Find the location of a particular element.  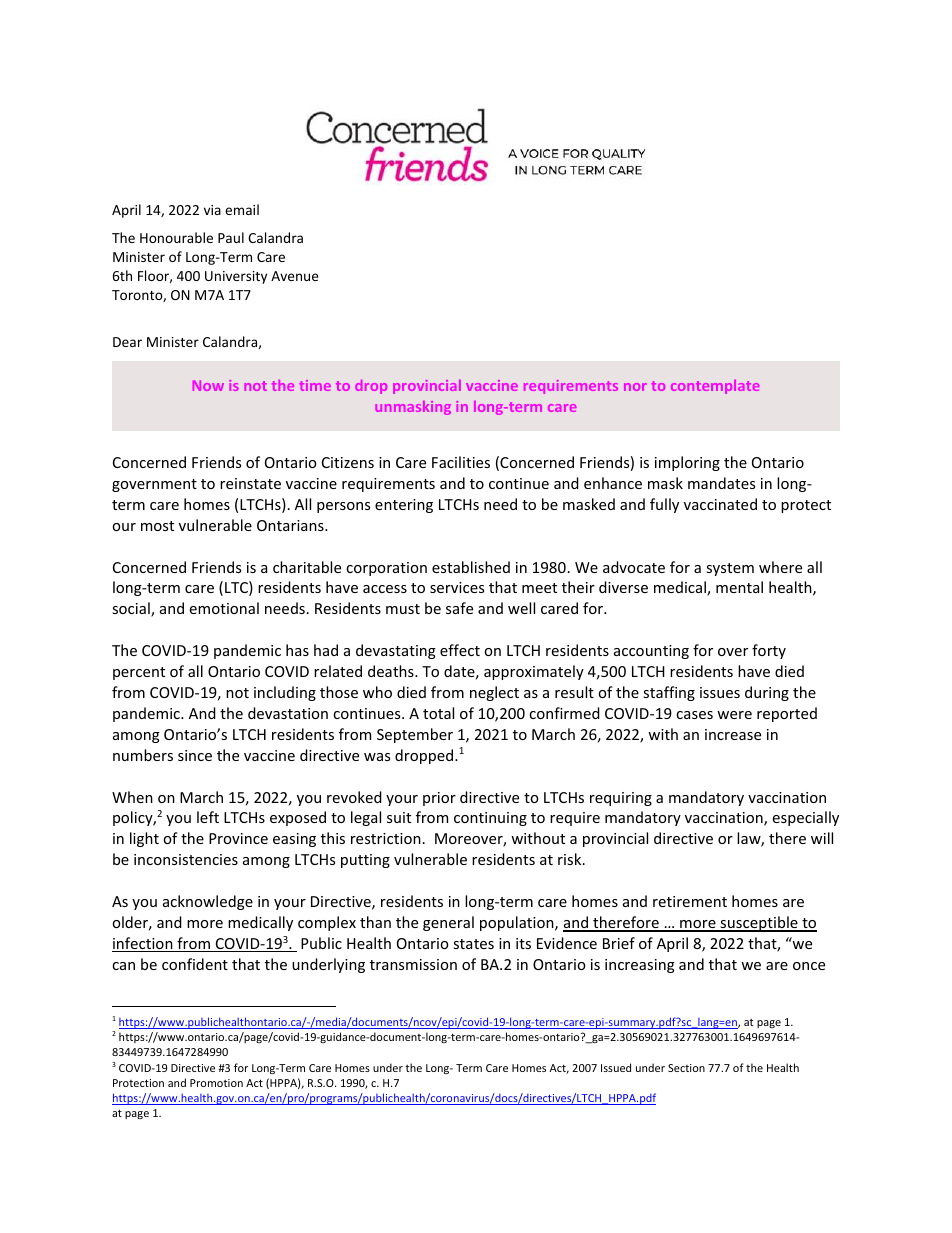

contemplate is located at coordinates (715, 387).
